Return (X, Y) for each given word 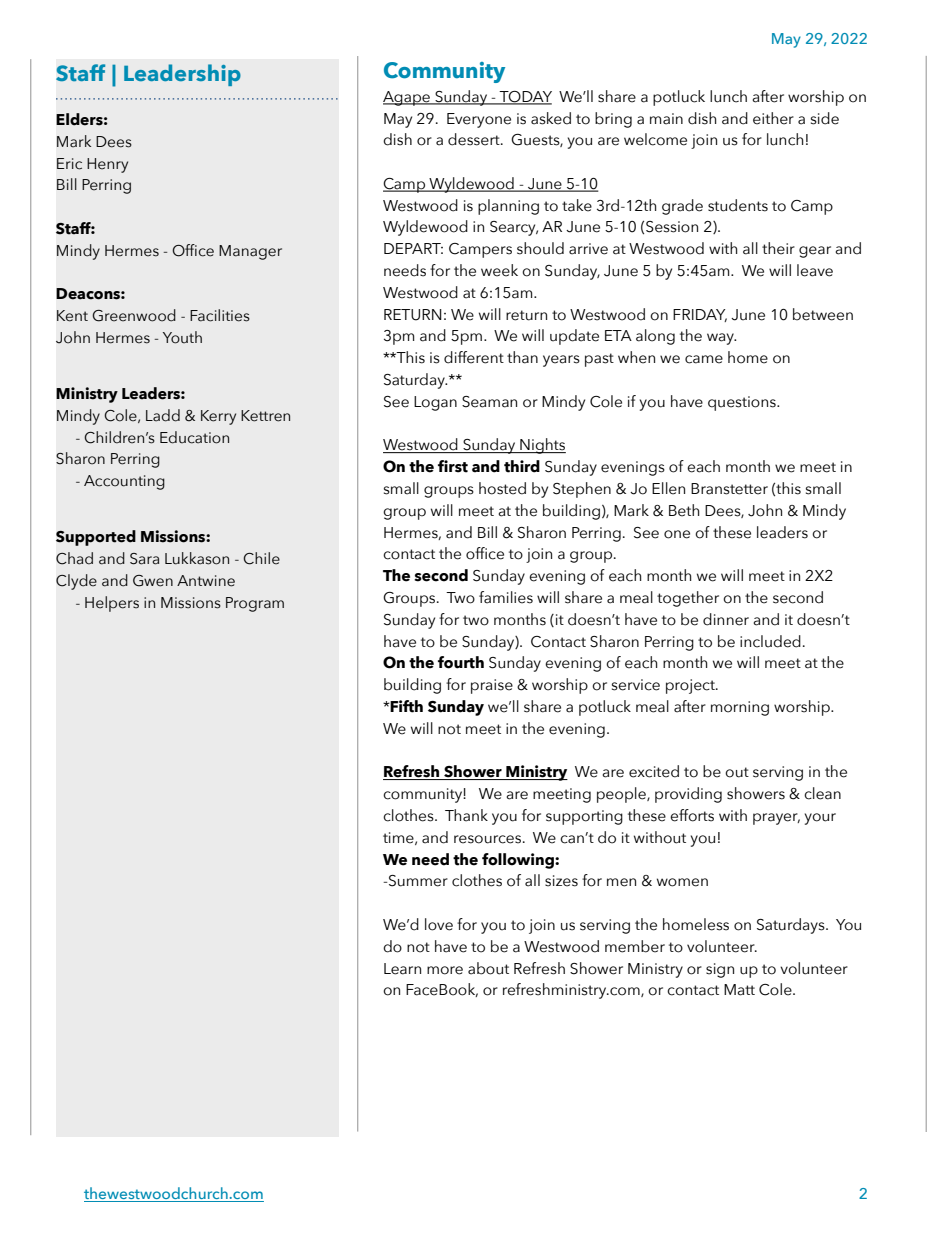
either (773, 118)
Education (194, 437)
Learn (402, 969)
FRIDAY (700, 315)
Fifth (406, 706)
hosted (502, 488)
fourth (461, 662)
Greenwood (134, 315)
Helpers (112, 604)
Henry (107, 165)
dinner (726, 619)
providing (688, 795)
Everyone (479, 120)
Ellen (668, 488)
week (499, 270)
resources (487, 839)
